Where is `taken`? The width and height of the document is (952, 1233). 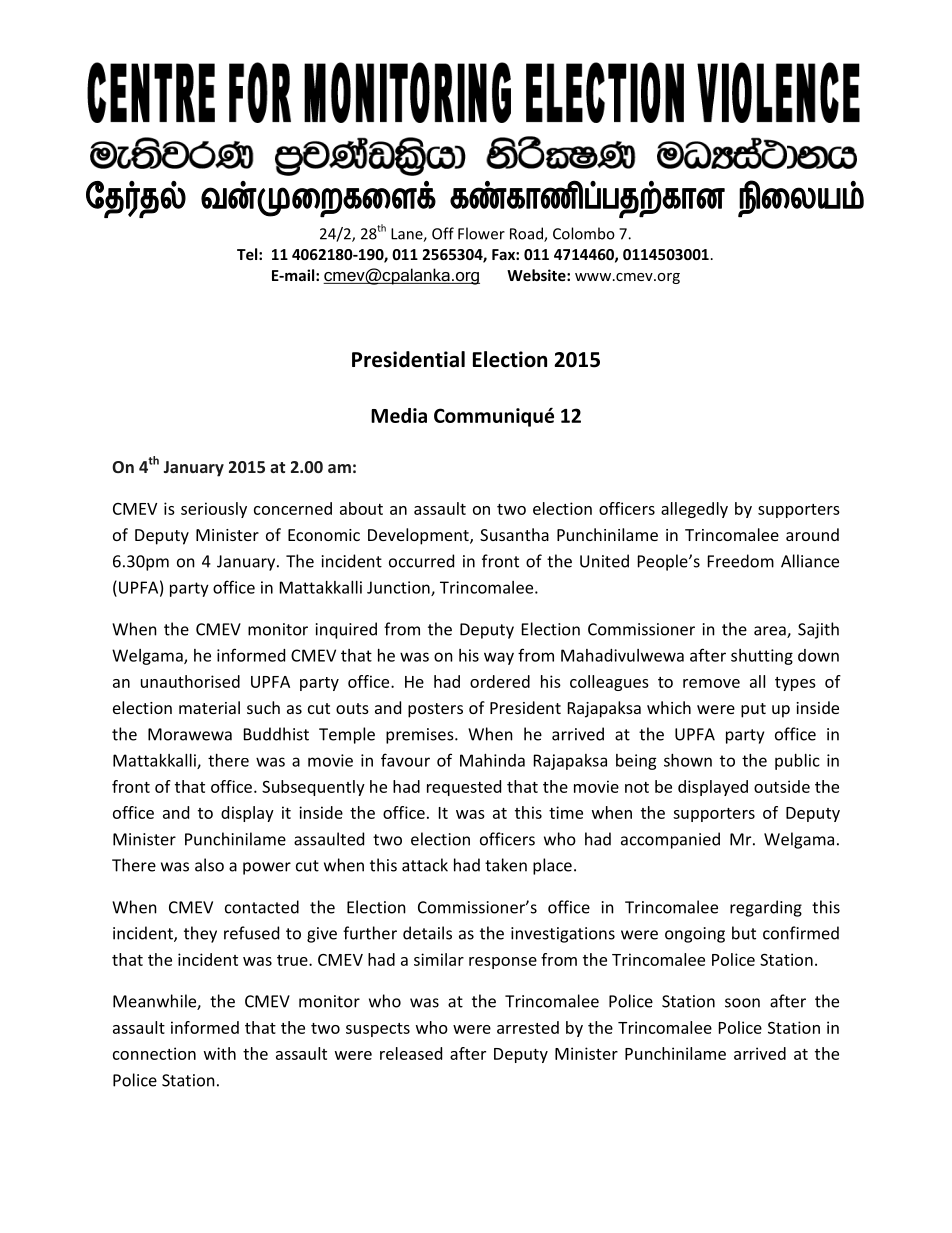
taken is located at coordinates (506, 865).
